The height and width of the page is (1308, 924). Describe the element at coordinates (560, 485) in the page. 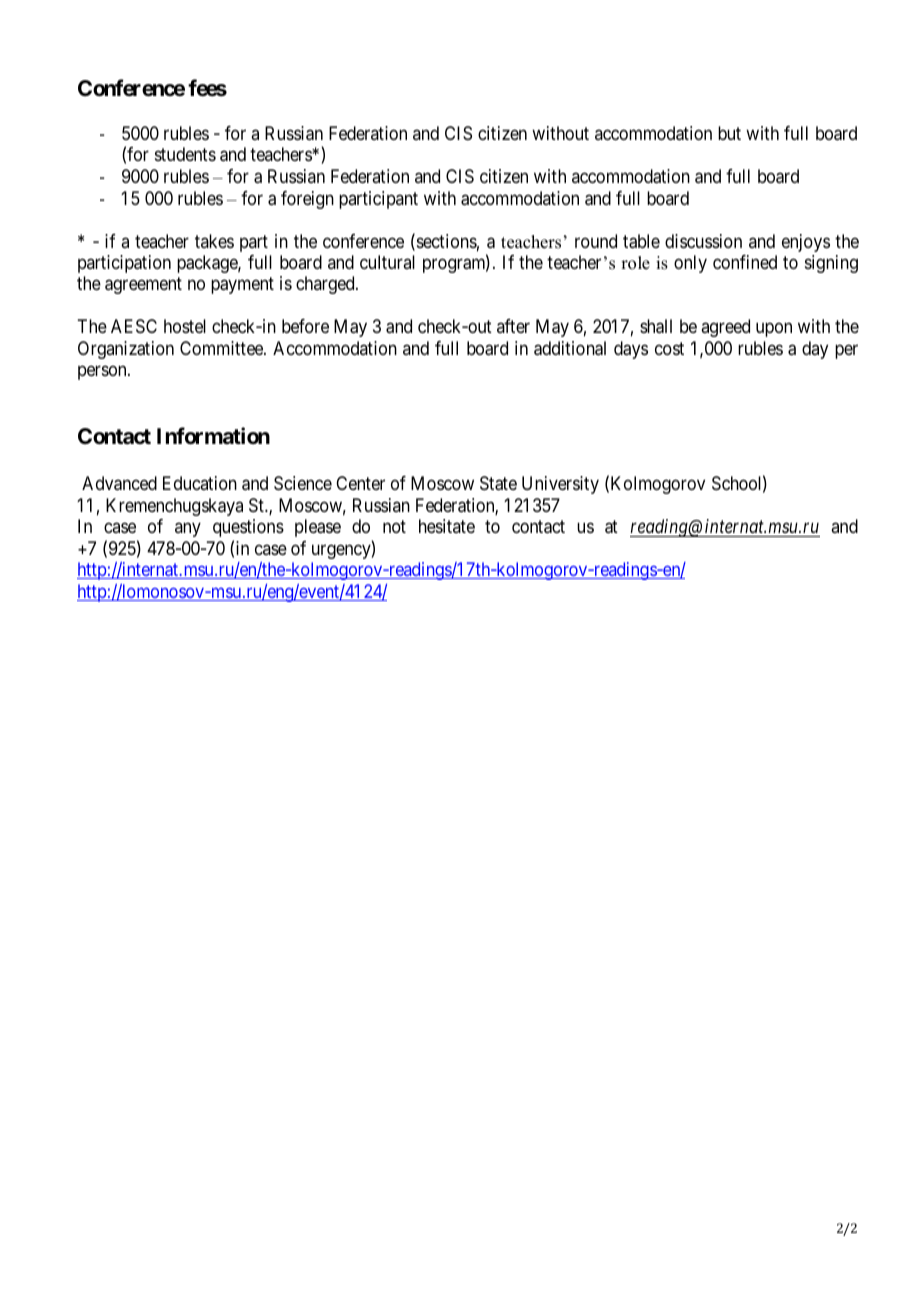

I see `University` at that location.
